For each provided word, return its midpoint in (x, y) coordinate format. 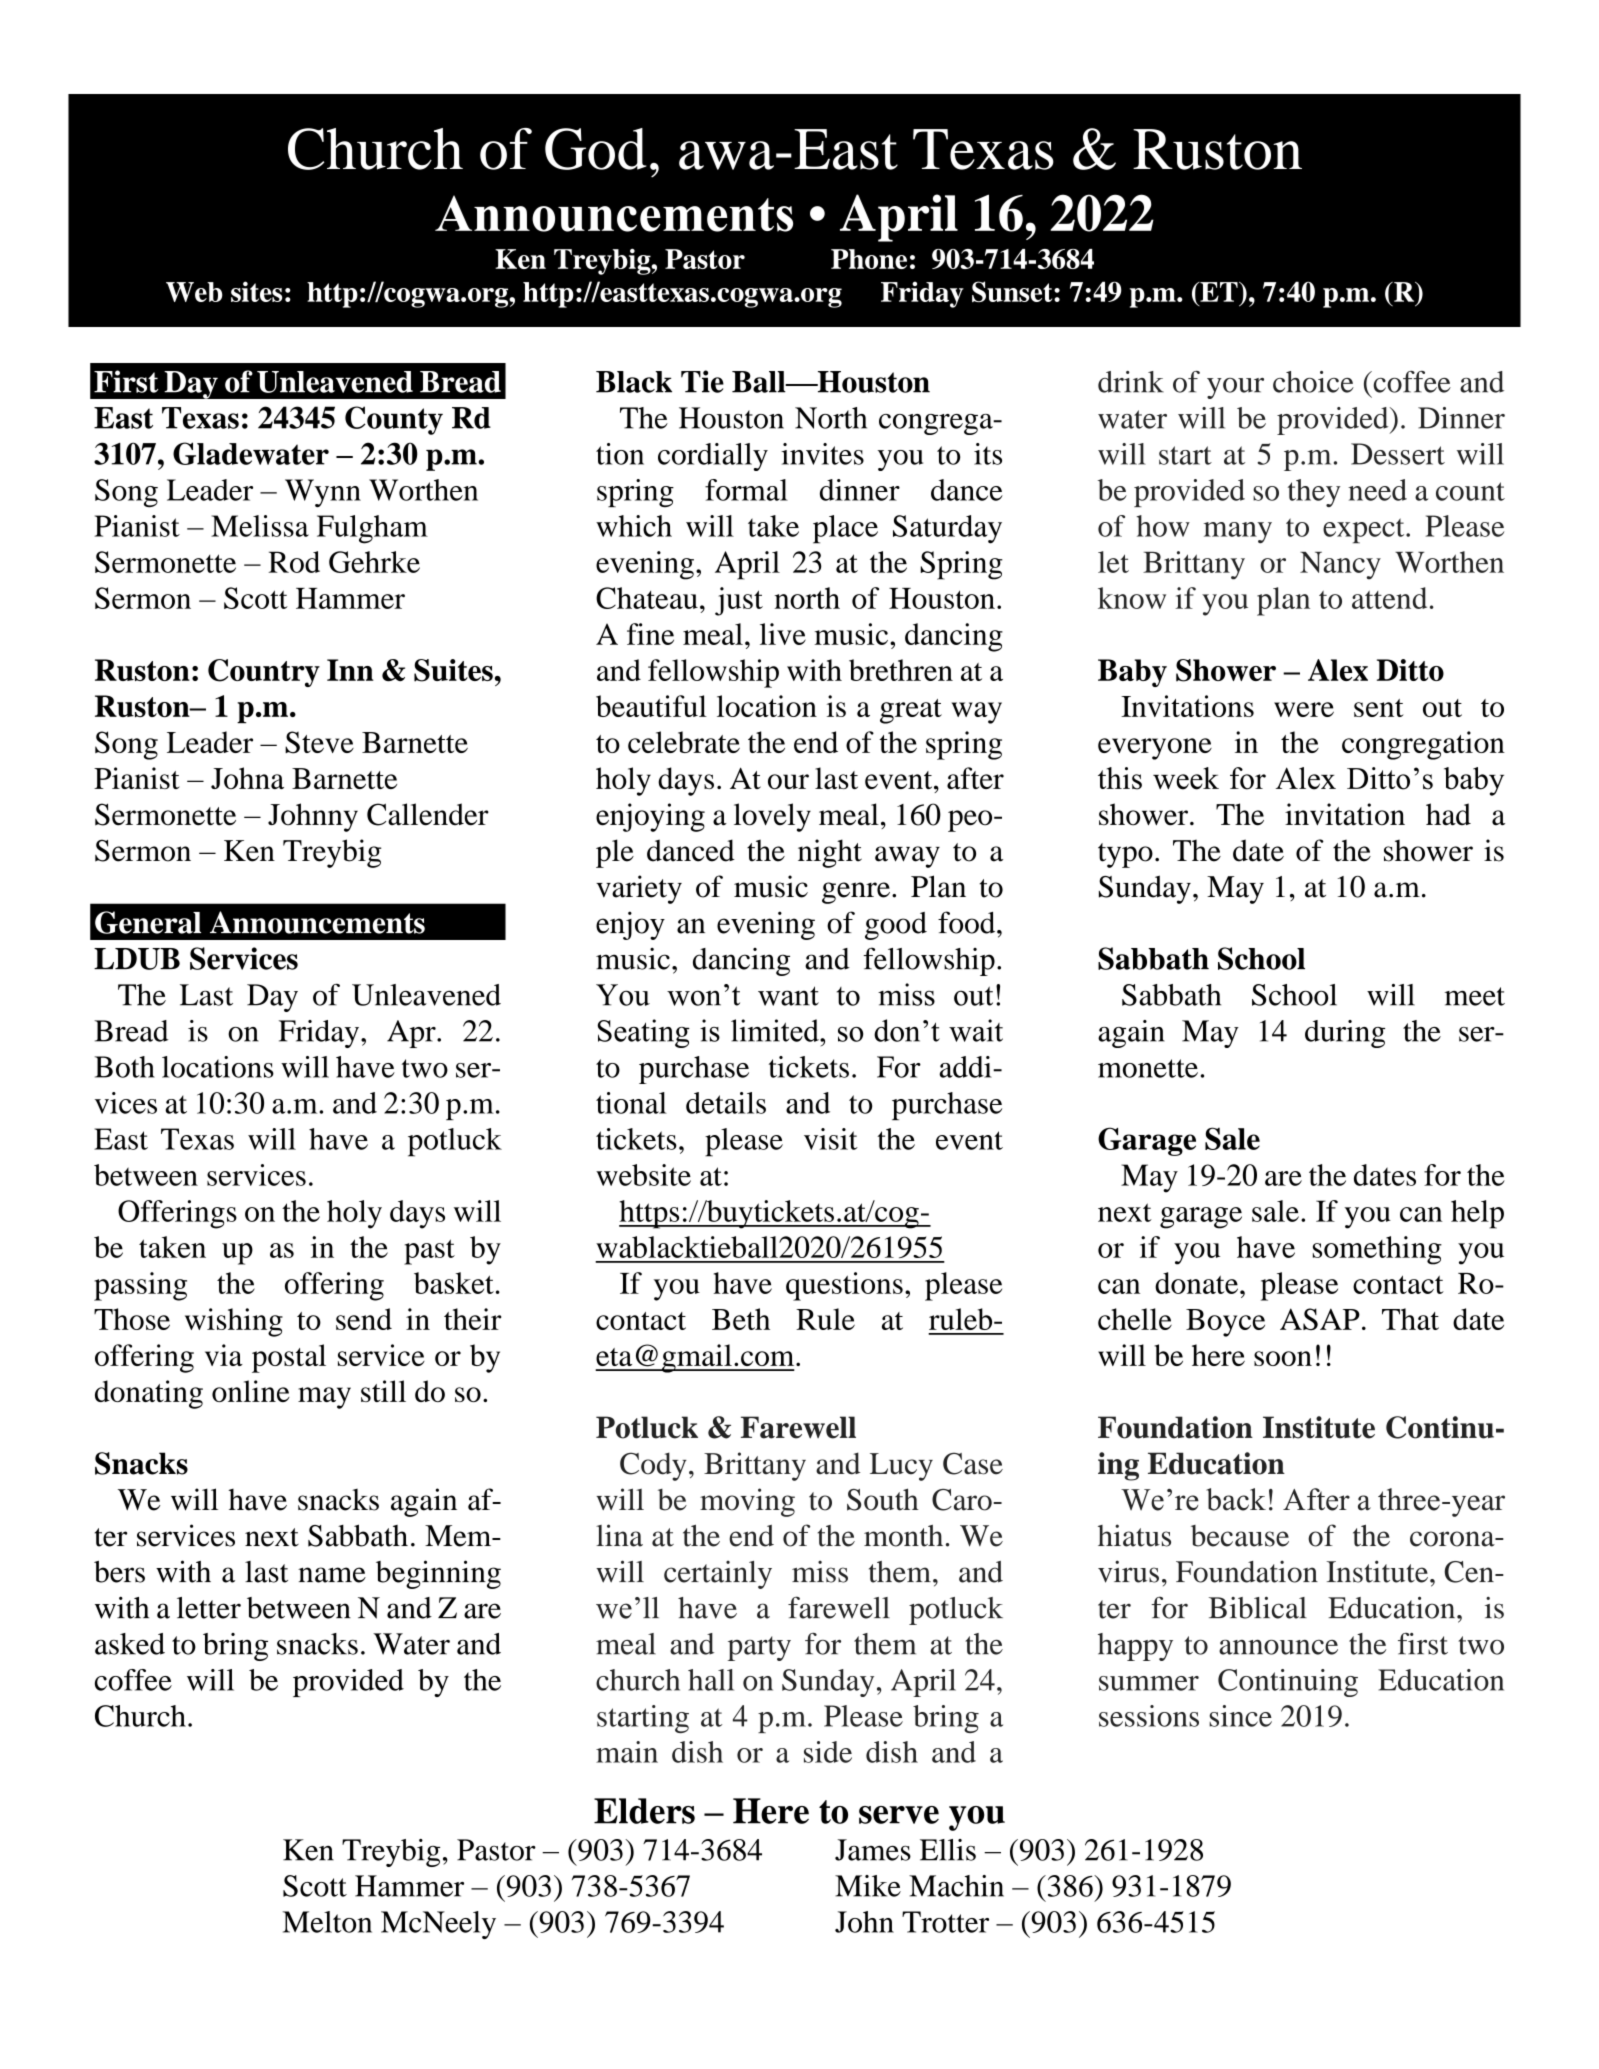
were (1304, 709)
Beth (741, 1319)
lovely (772, 817)
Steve (319, 742)
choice (1313, 382)
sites (256, 291)
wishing (234, 1322)
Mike (868, 1886)
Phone (869, 259)
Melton (327, 1922)
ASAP (1320, 1319)
